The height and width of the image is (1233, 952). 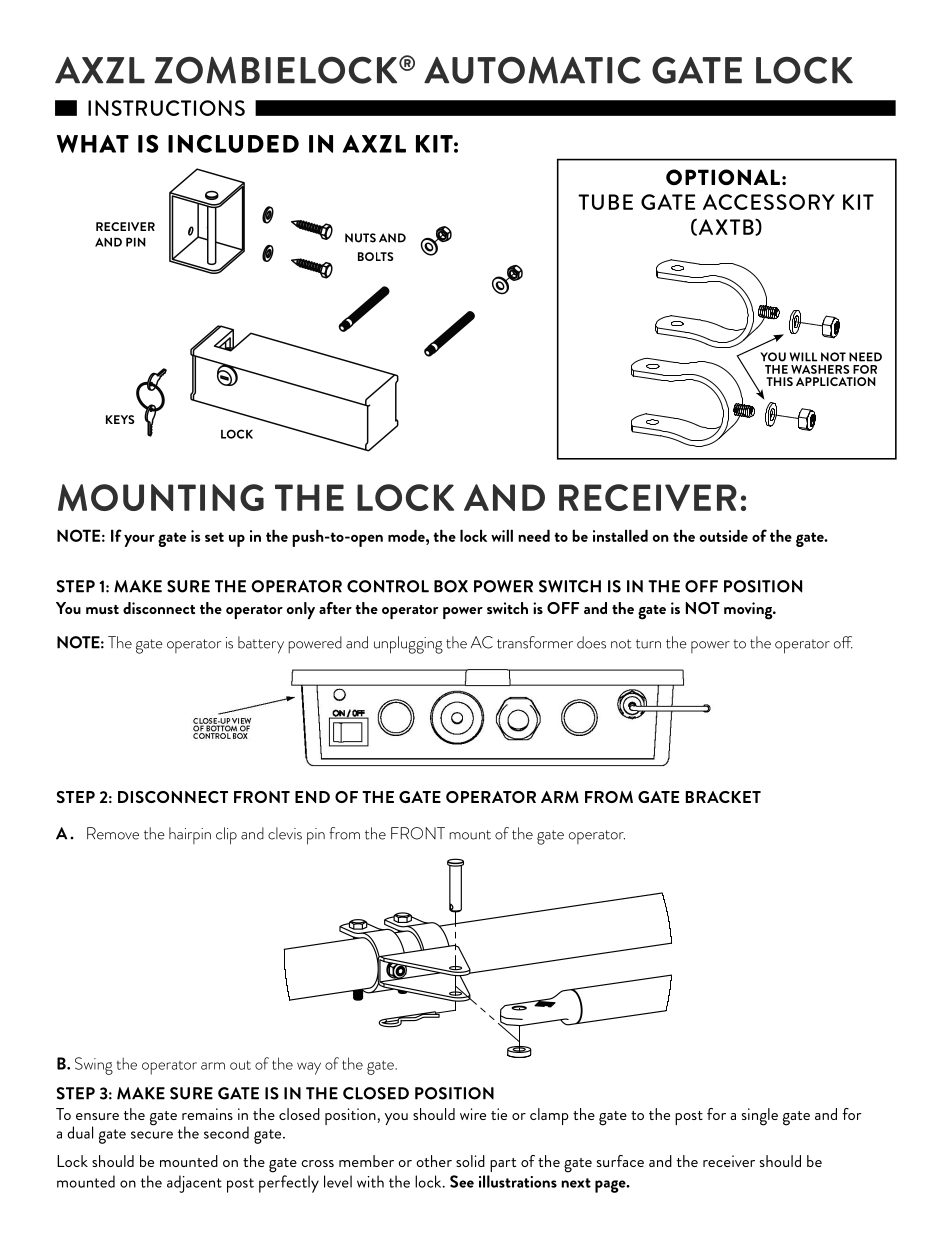 What do you see at coordinates (102, 609) in the image?
I see `must` at bounding box center [102, 609].
